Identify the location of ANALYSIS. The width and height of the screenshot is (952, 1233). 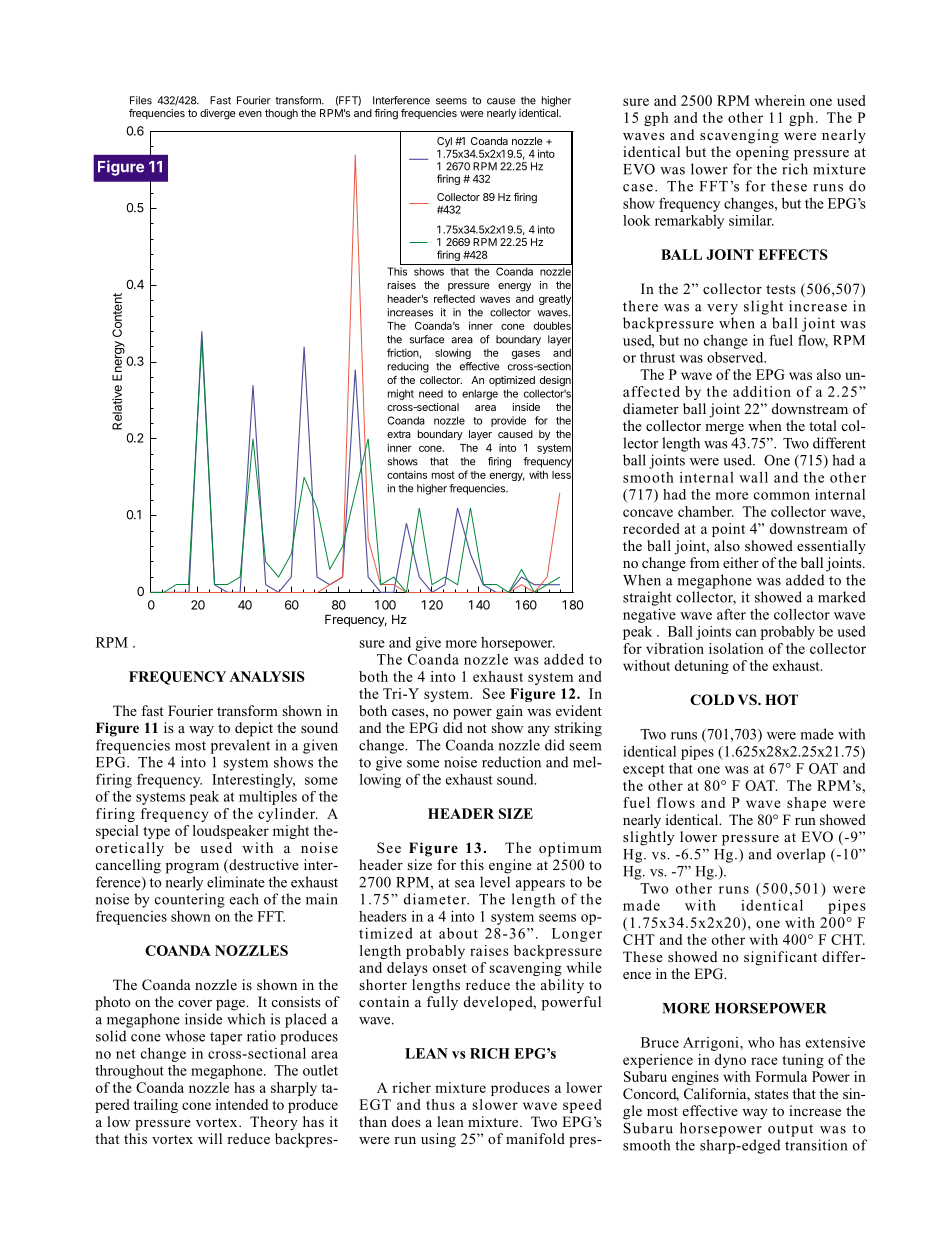
(267, 676).
